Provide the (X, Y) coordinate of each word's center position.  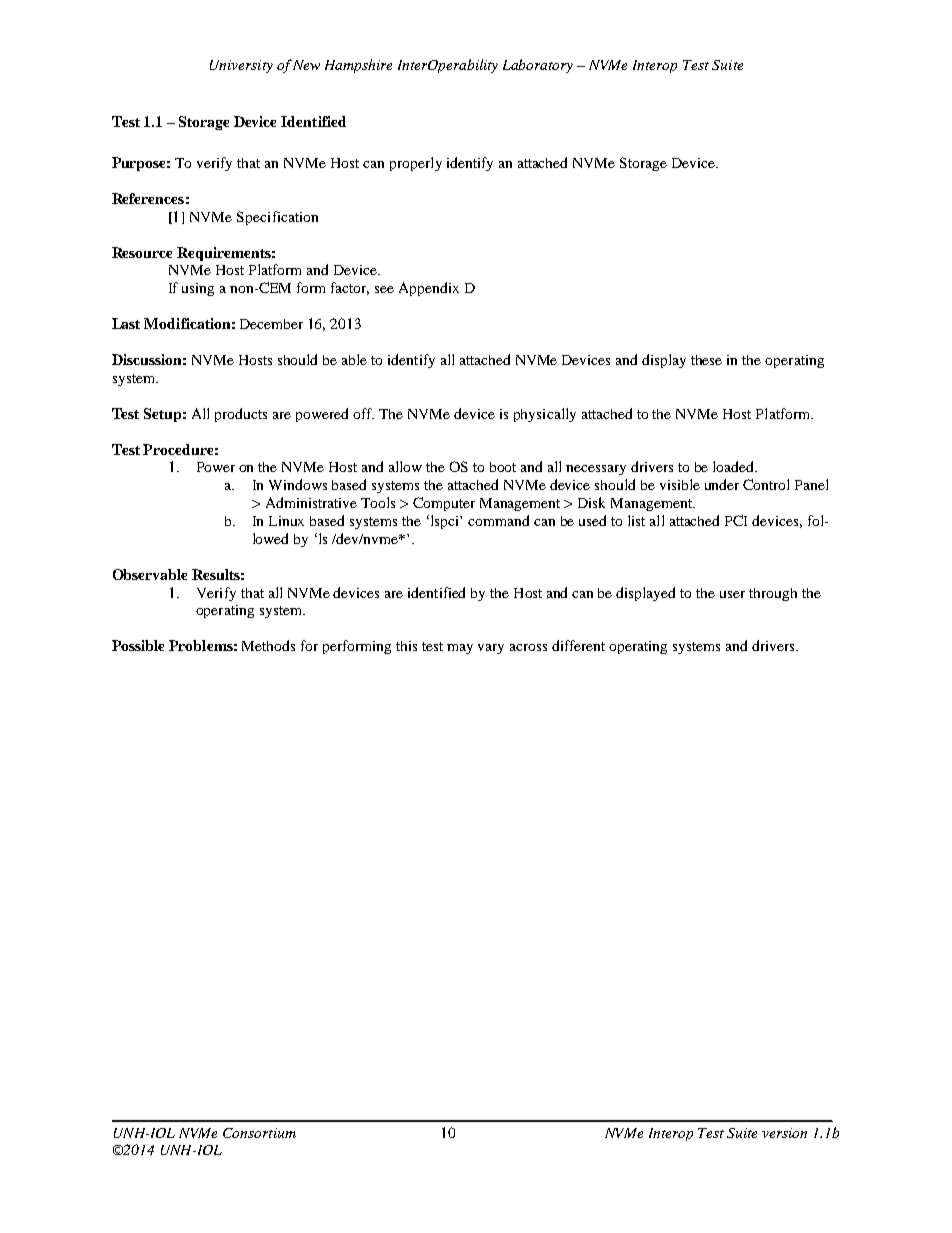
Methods (268, 645)
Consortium (259, 1133)
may (460, 649)
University (241, 66)
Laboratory (538, 66)
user (732, 594)
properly (416, 164)
